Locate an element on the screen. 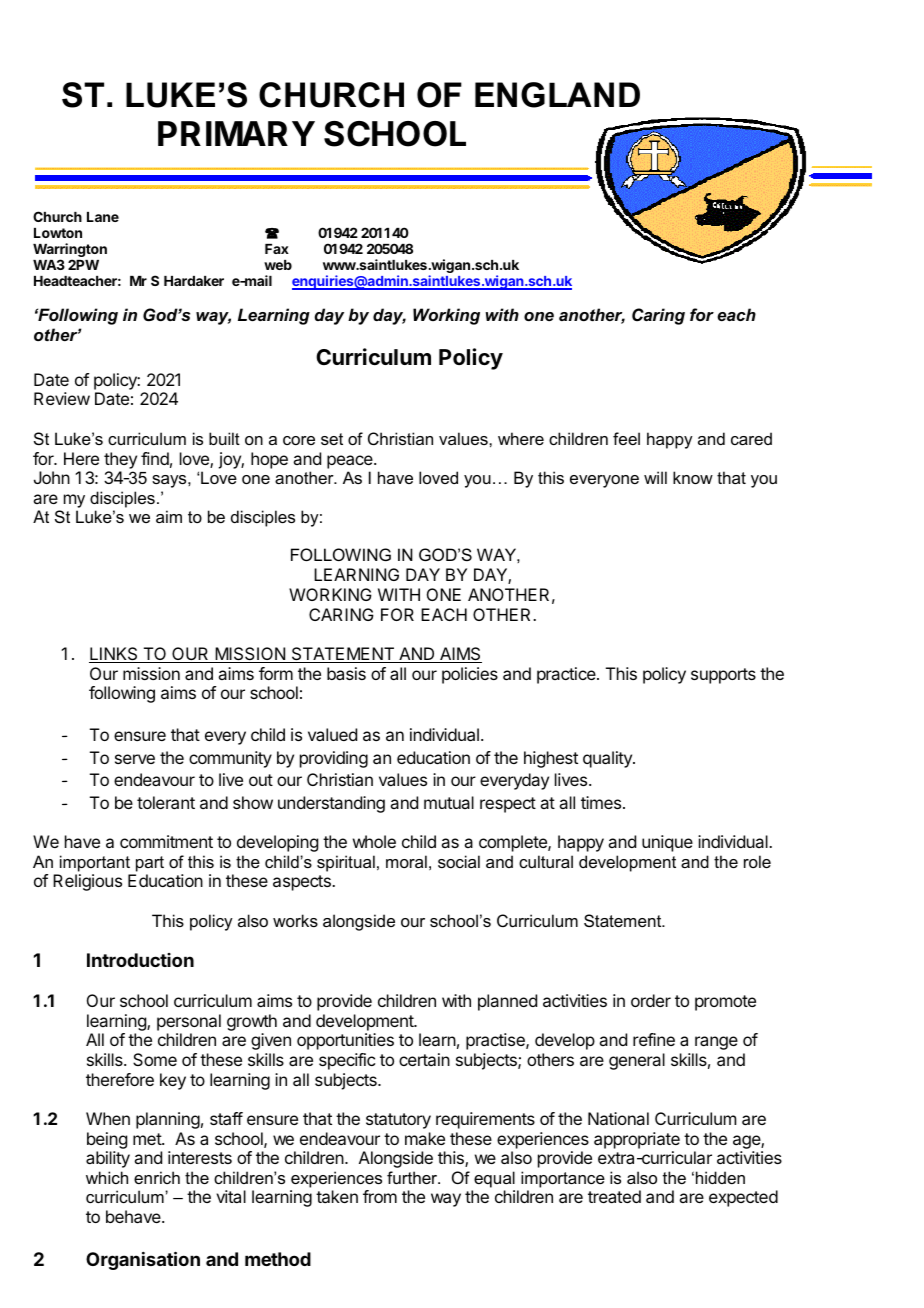 Image resolution: width=924 pixels, height=1308 pixels. Organisation is located at coordinates (143, 1260).
